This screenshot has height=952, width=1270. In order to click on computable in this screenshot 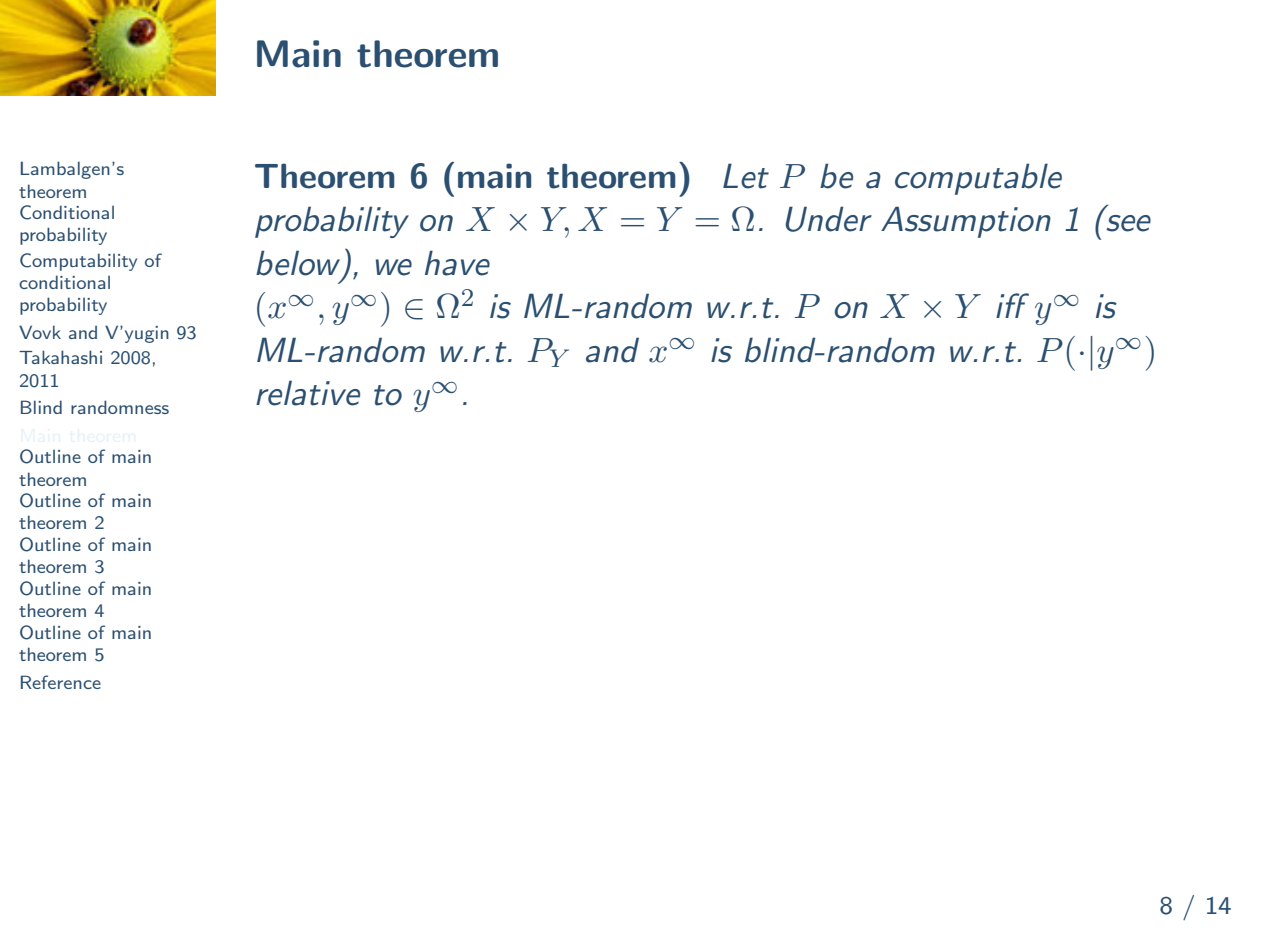, I will do `click(978, 179)`.
